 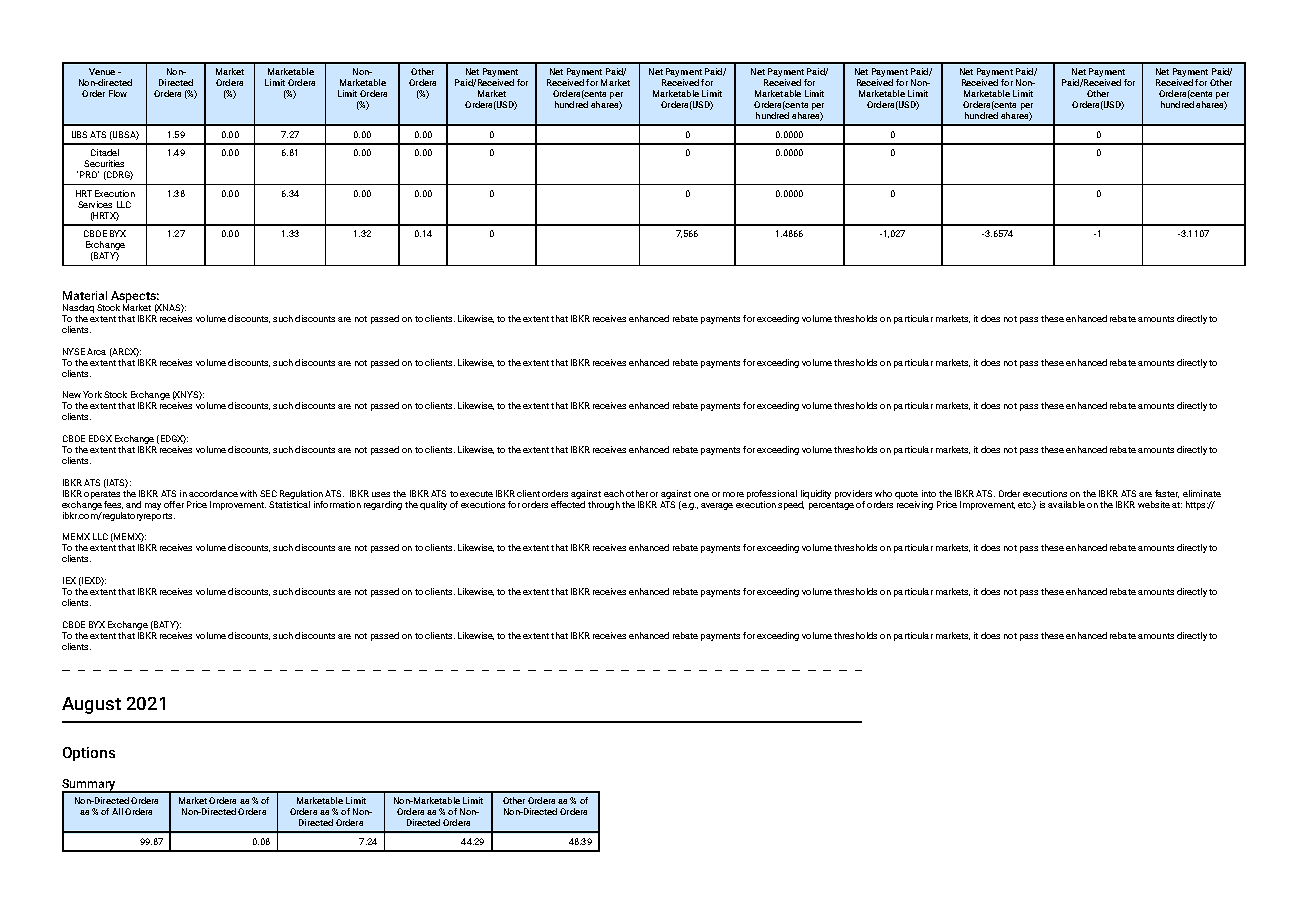 What do you see at coordinates (118, 93) in the document?
I see `Flow` at bounding box center [118, 93].
